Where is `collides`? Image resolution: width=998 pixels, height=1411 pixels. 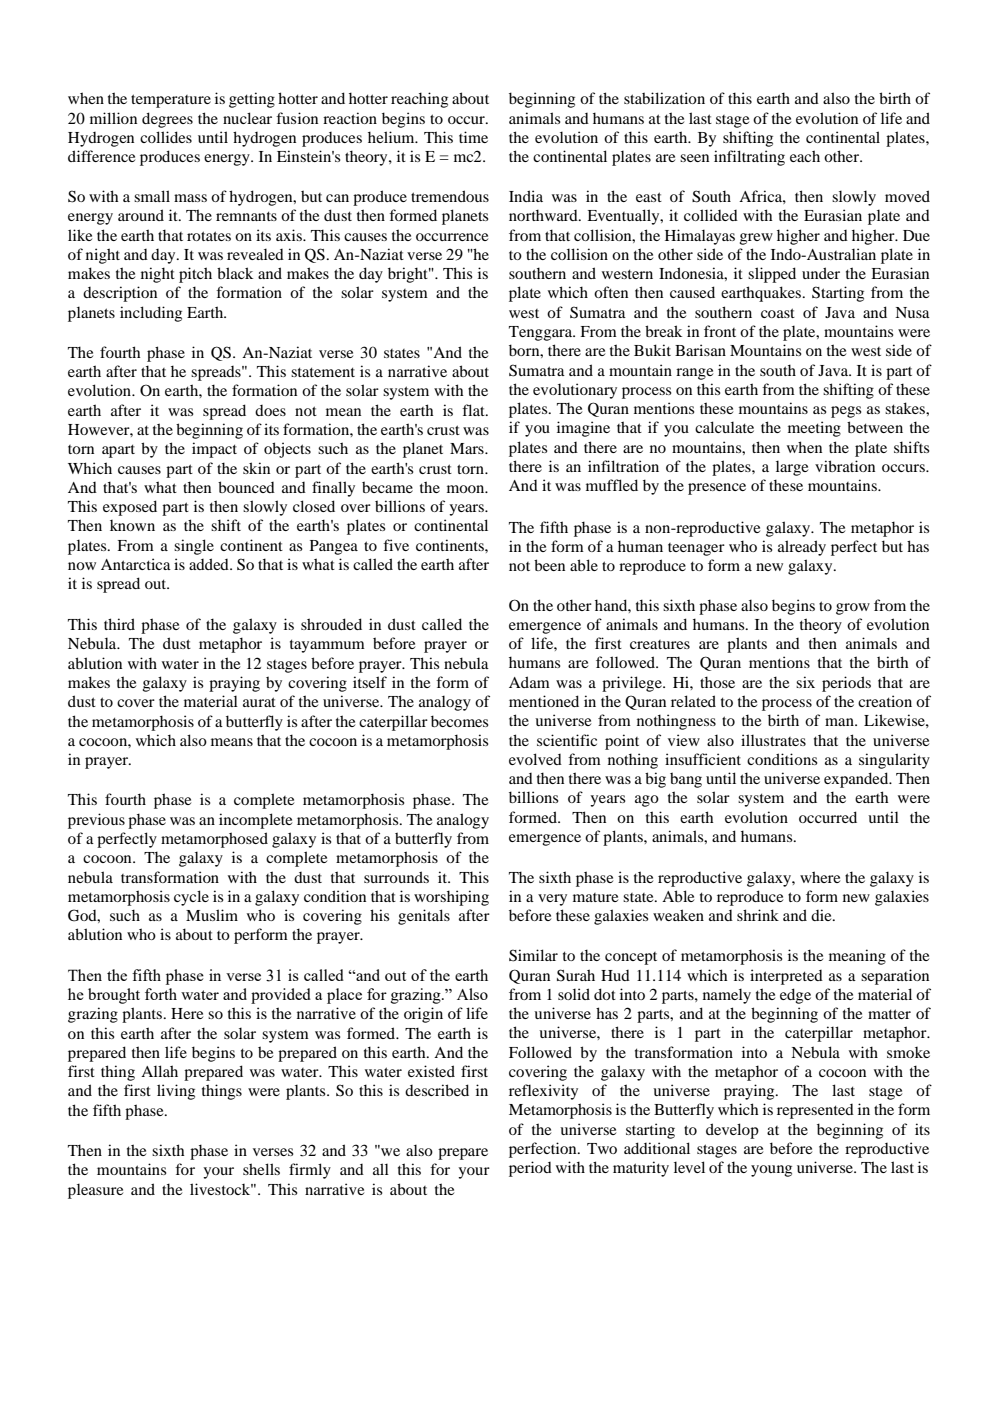 collides is located at coordinates (166, 137).
